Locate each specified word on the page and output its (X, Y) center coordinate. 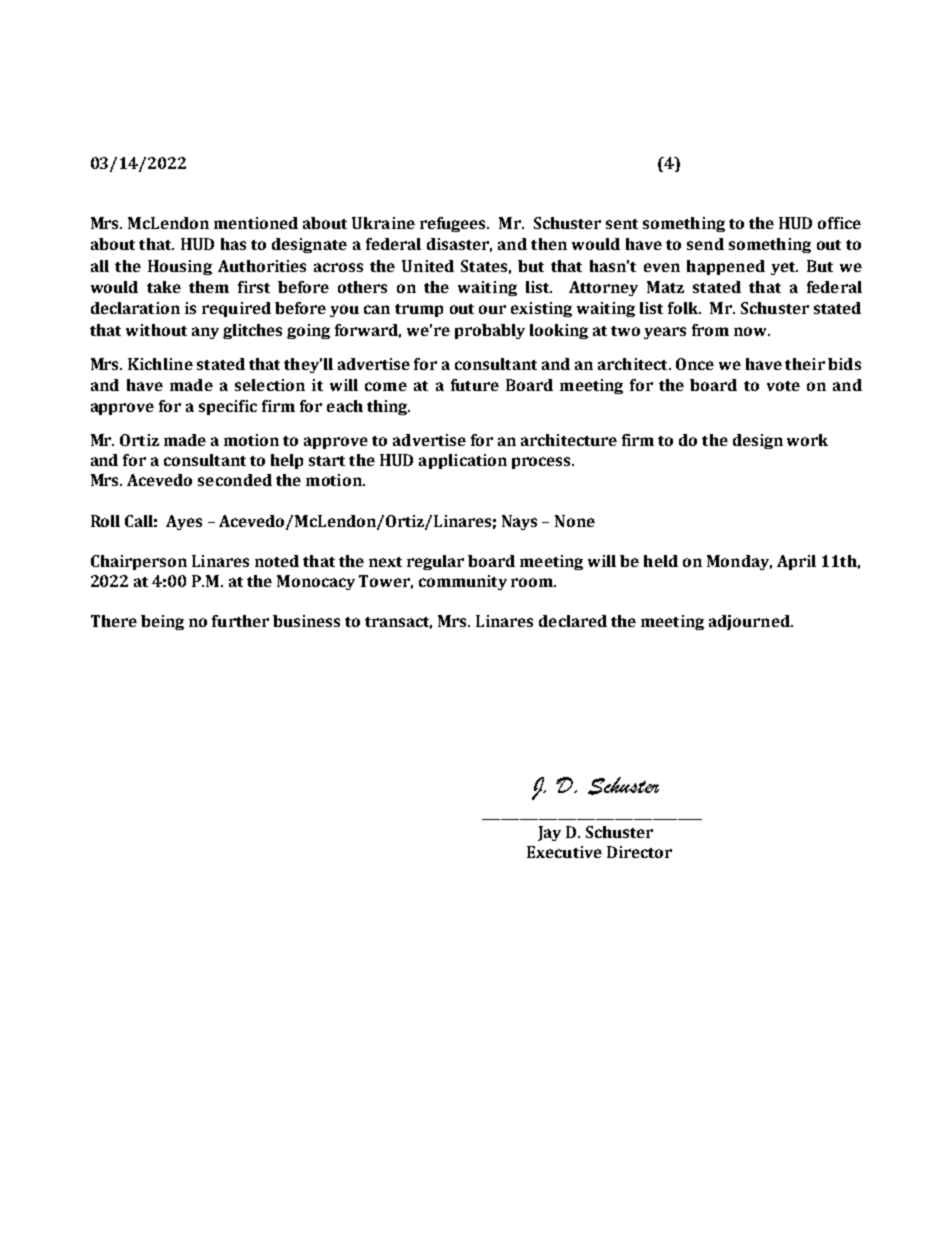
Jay (549, 833)
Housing (180, 267)
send (705, 244)
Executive (564, 852)
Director (639, 852)
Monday (739, 562)
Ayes (184, 522)
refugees (454, 224)
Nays (519, 522)
